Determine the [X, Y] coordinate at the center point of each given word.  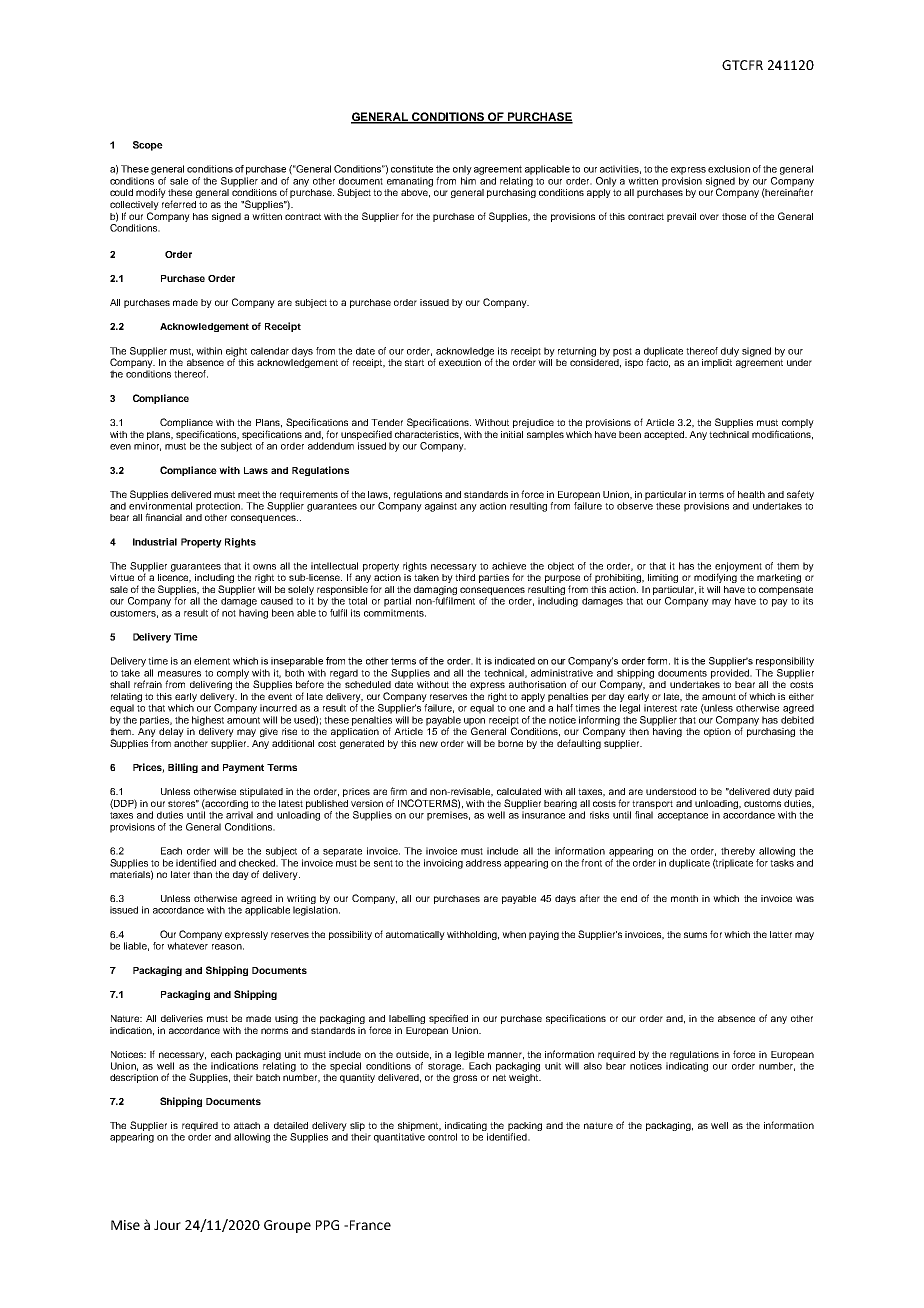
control [442, 1137]
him [468, 181]
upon [474, 723]
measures [179, 674]
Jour [167, 1225]
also [593, 1066]
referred [179, 204]
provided [731, 674]
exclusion [729, 169]
